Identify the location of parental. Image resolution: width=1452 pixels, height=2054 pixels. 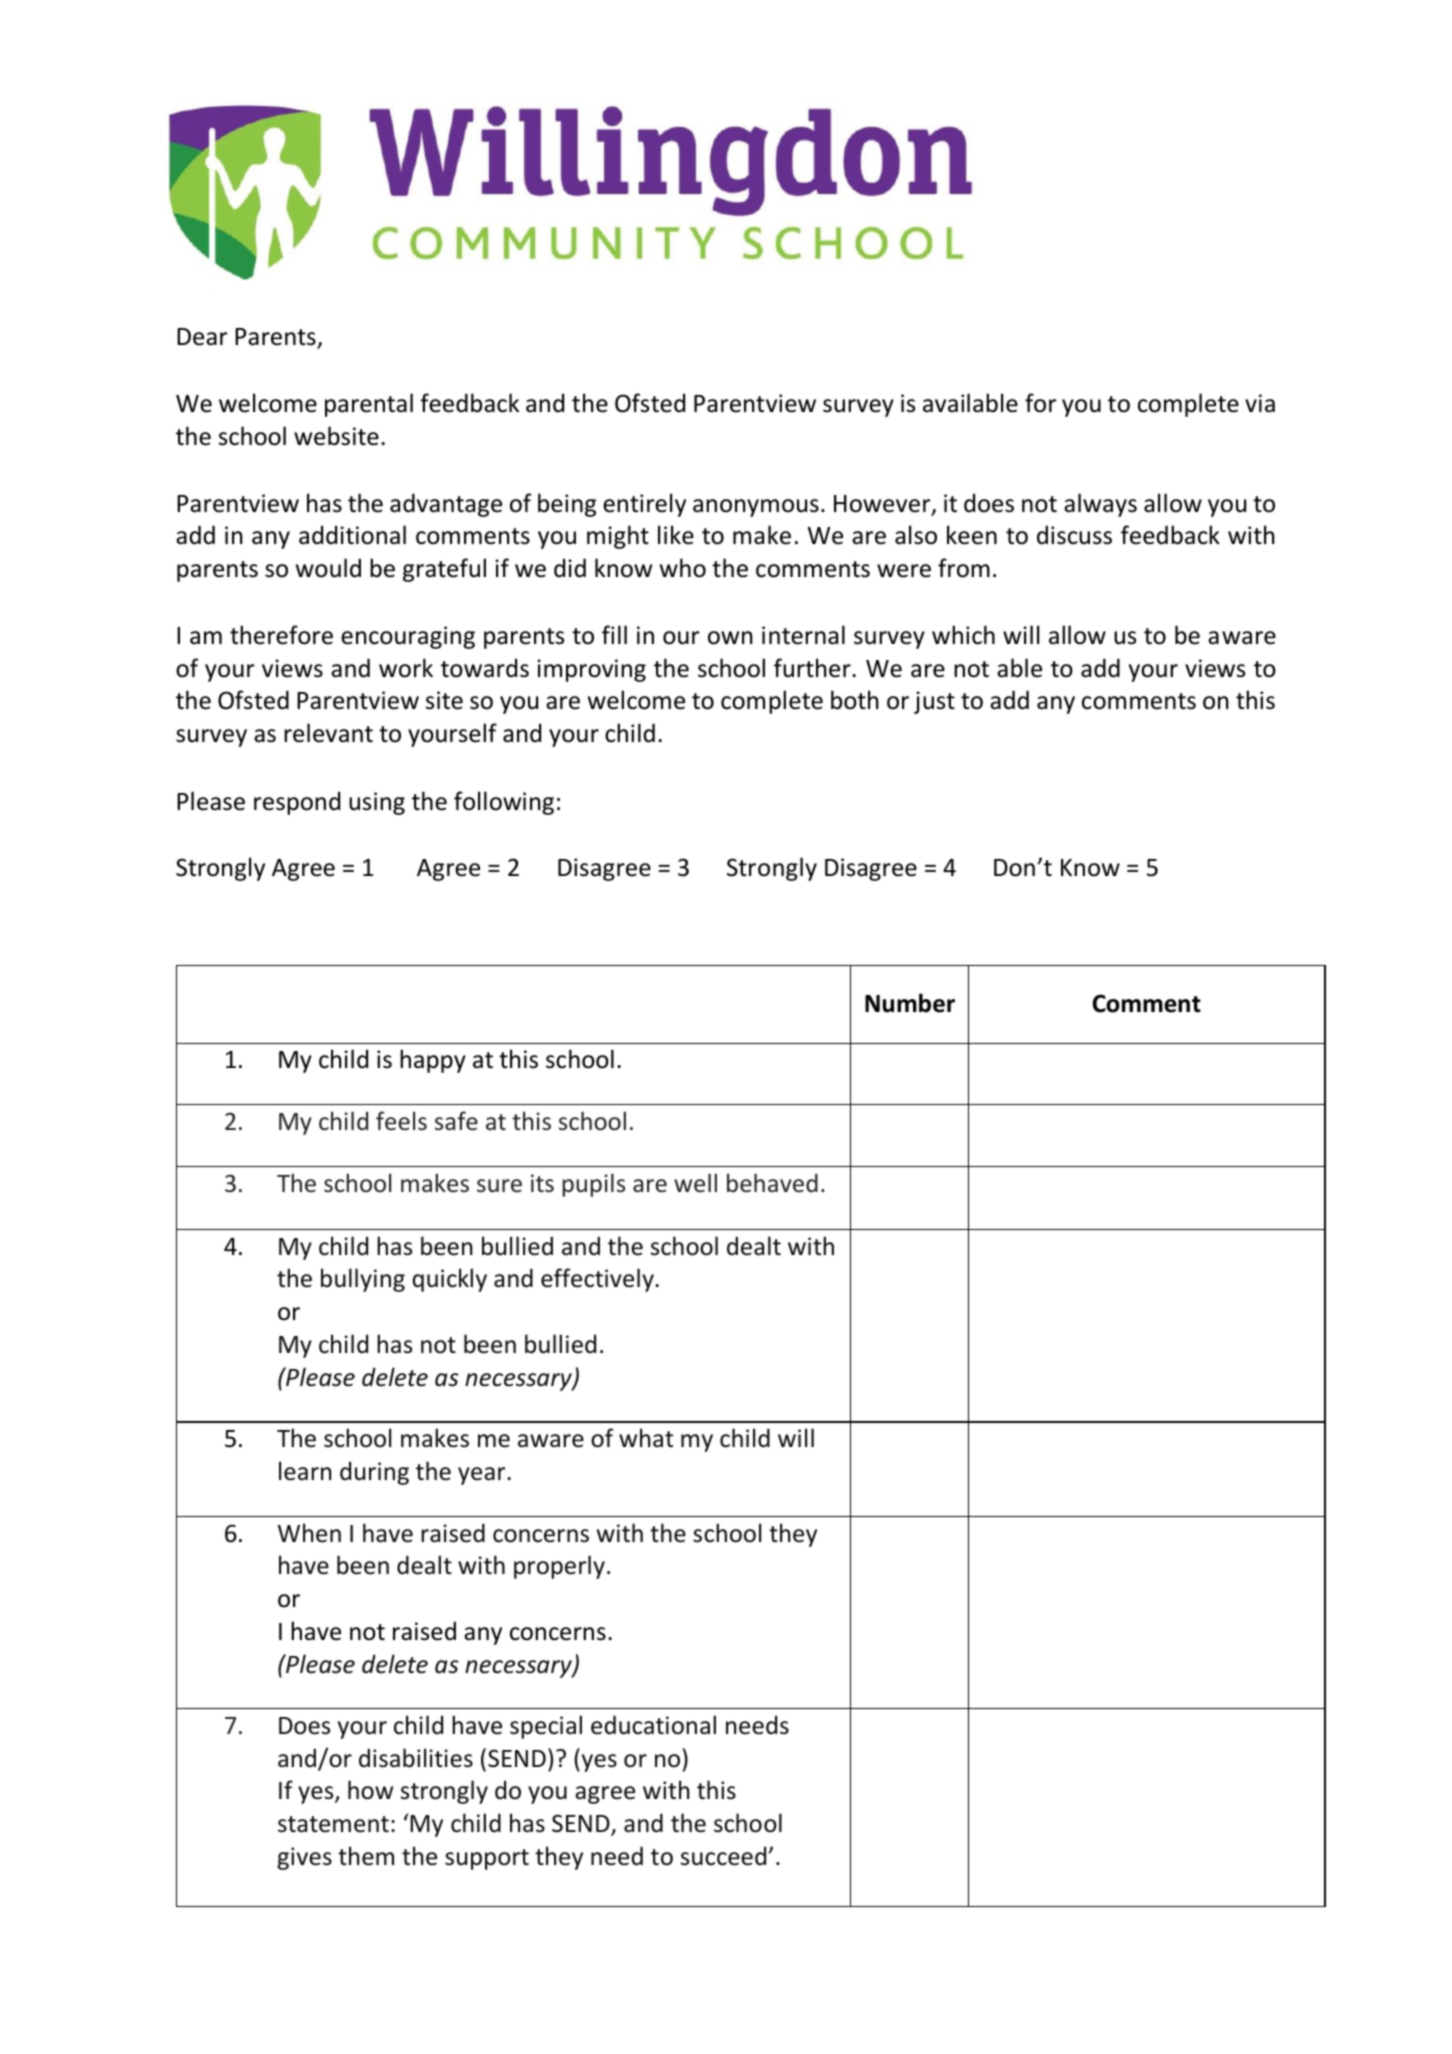
(369, 405).
